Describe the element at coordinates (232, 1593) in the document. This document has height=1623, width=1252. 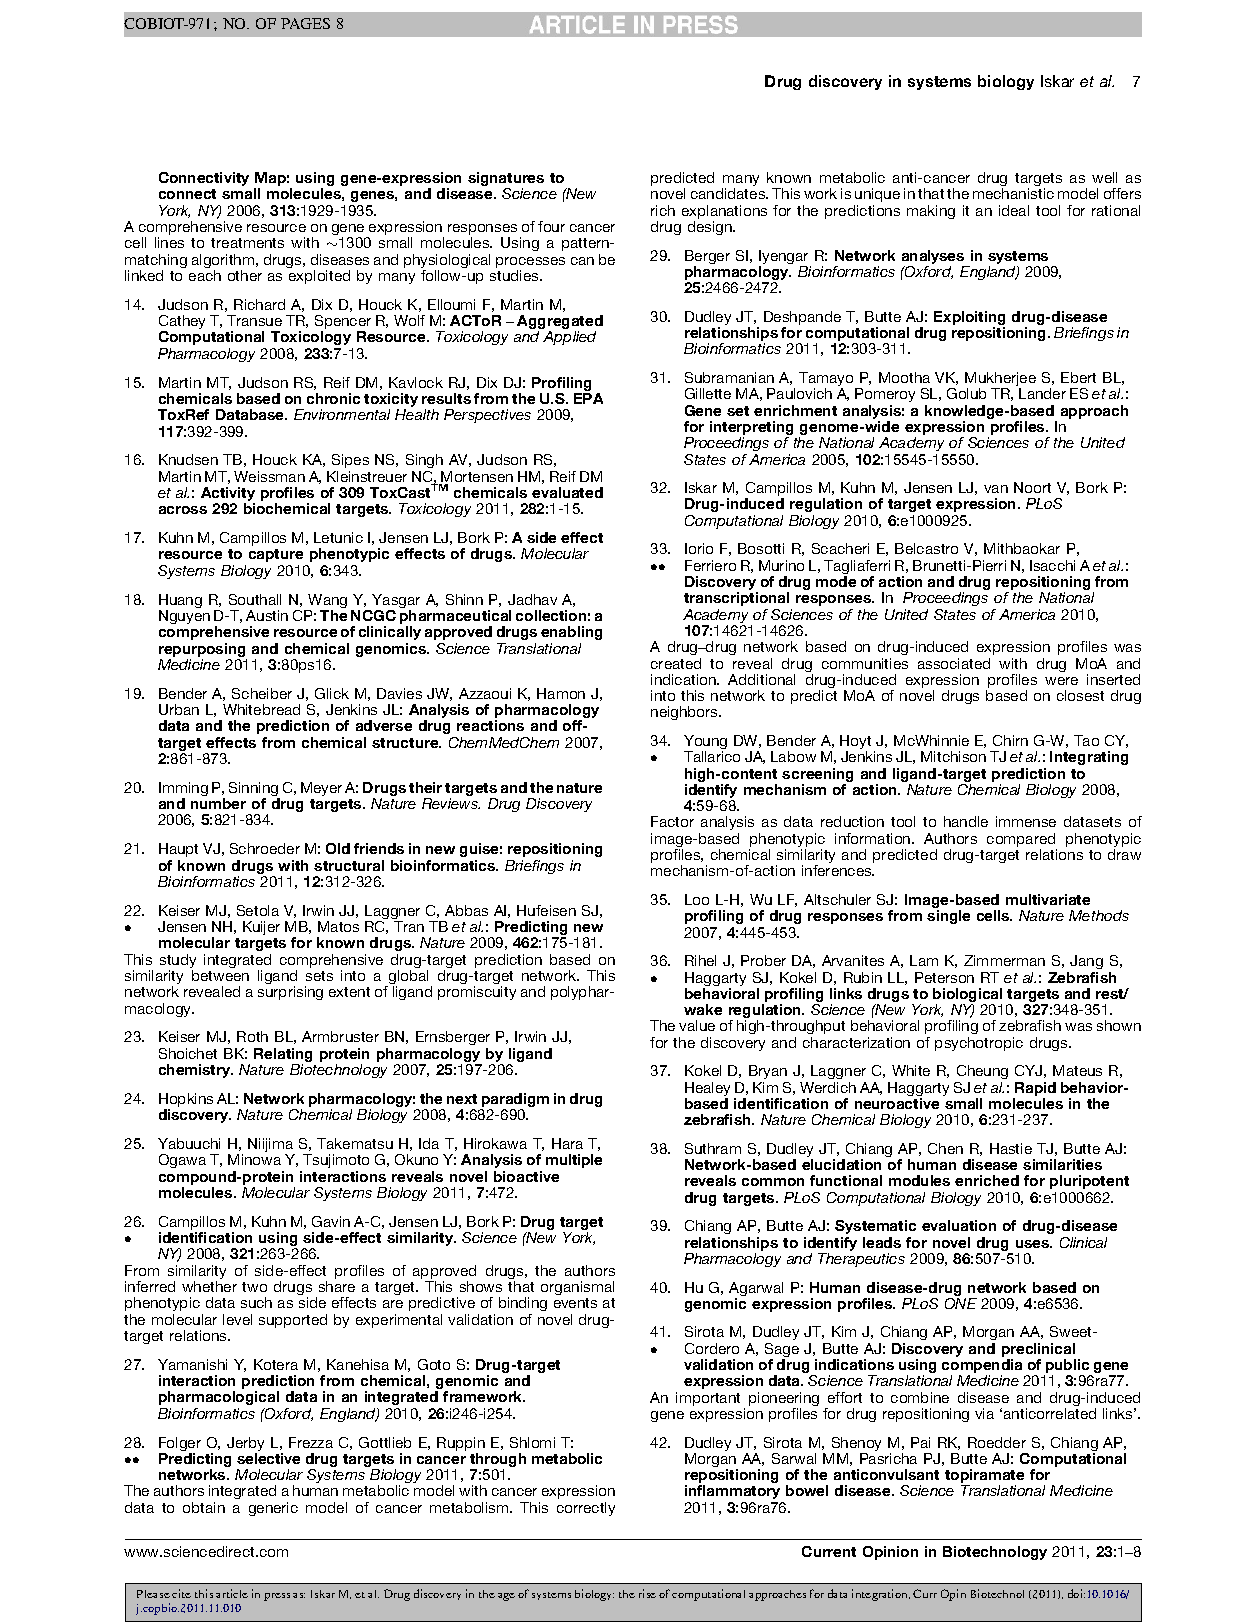
I see `article` at that location.
